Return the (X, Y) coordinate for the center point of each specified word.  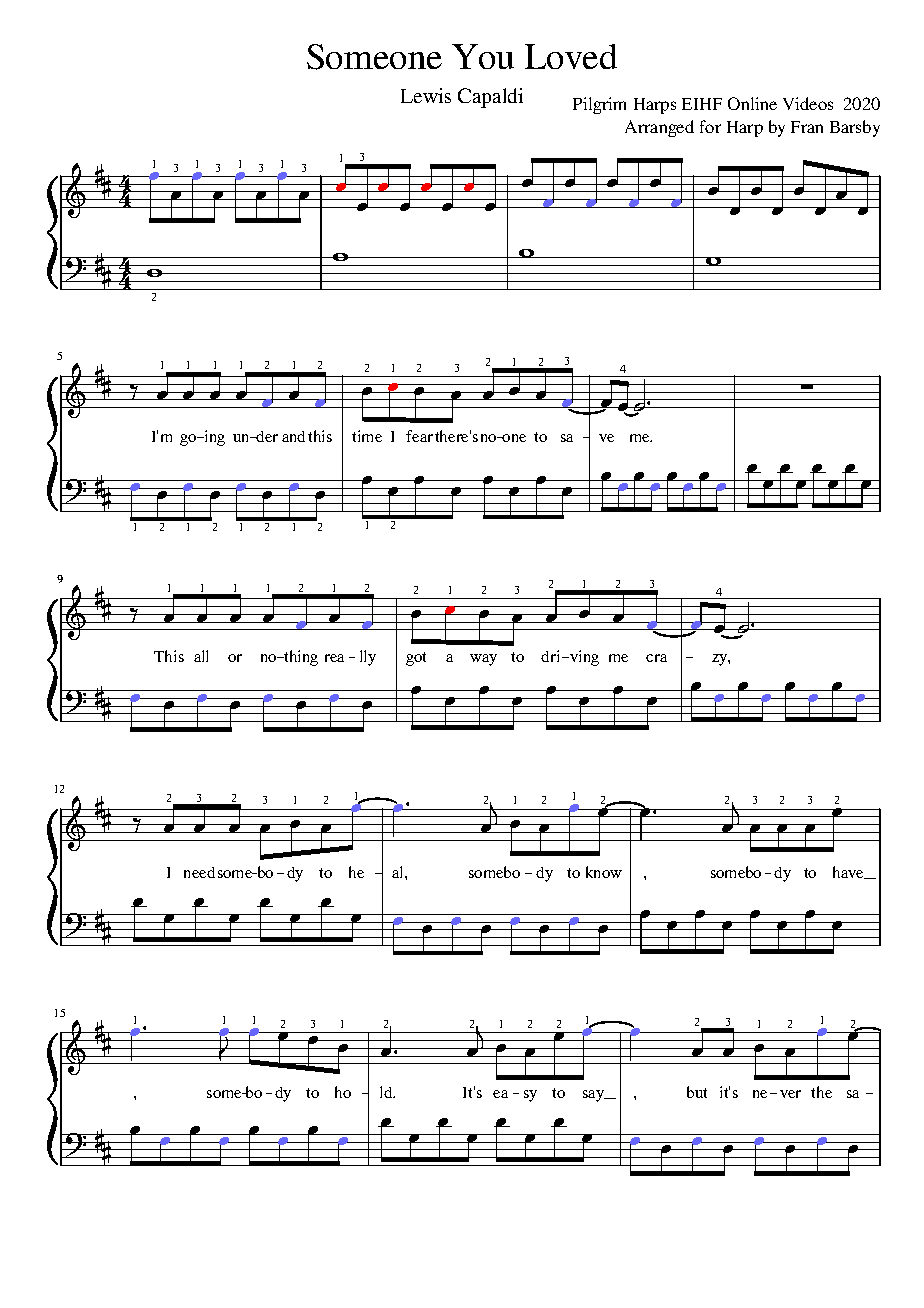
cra (656, 658)
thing (300, 658)
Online (752, 103)
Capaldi (490, 98)
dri (552, 656)
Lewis (426, 95)
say (594, 1096)
